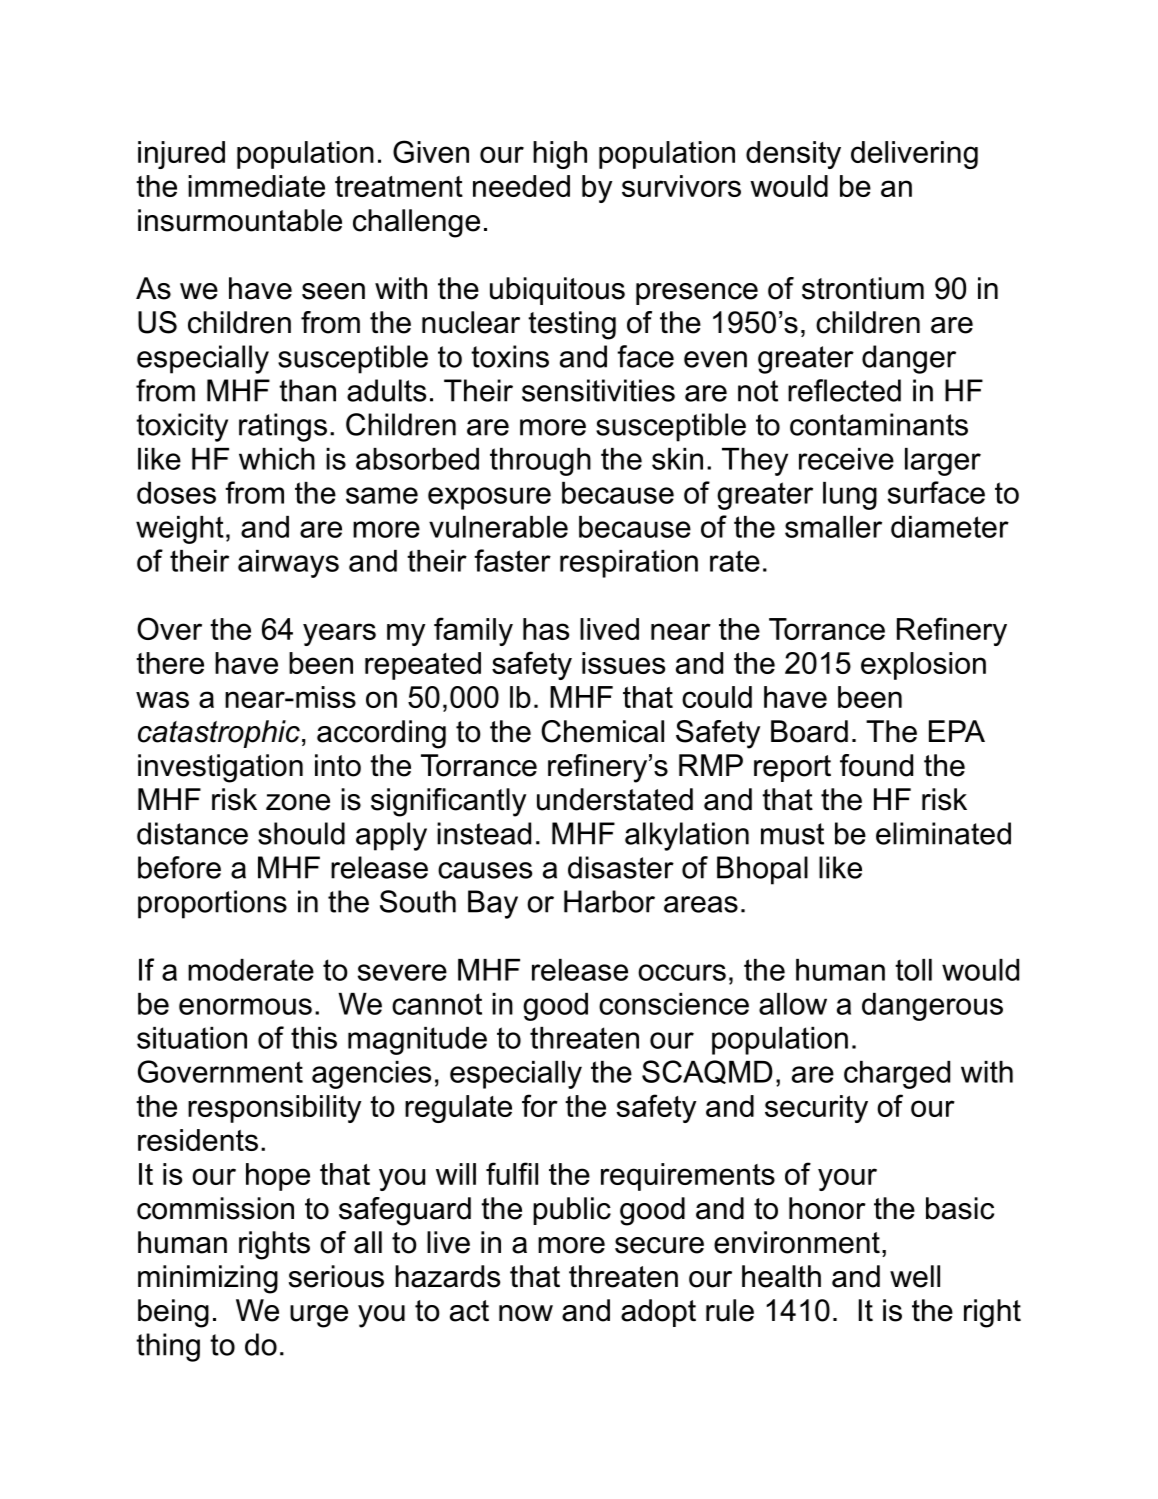 The height and width of the image is (1499, 1158). I want to click on catastrophic, so click(219, 734).
